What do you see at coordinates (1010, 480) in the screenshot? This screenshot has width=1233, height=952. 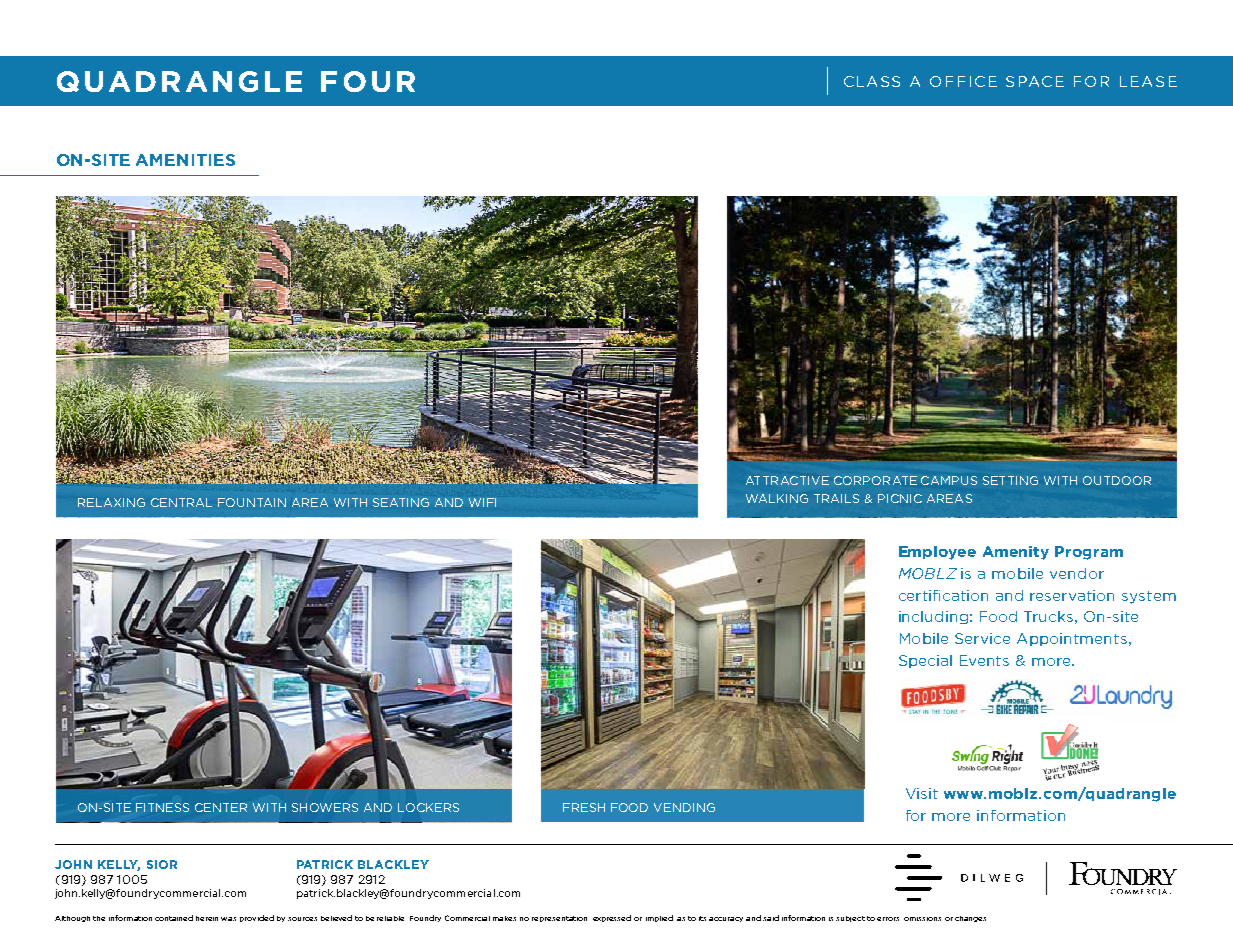 I see `SETTING` at bounding box center [1010, 480].
